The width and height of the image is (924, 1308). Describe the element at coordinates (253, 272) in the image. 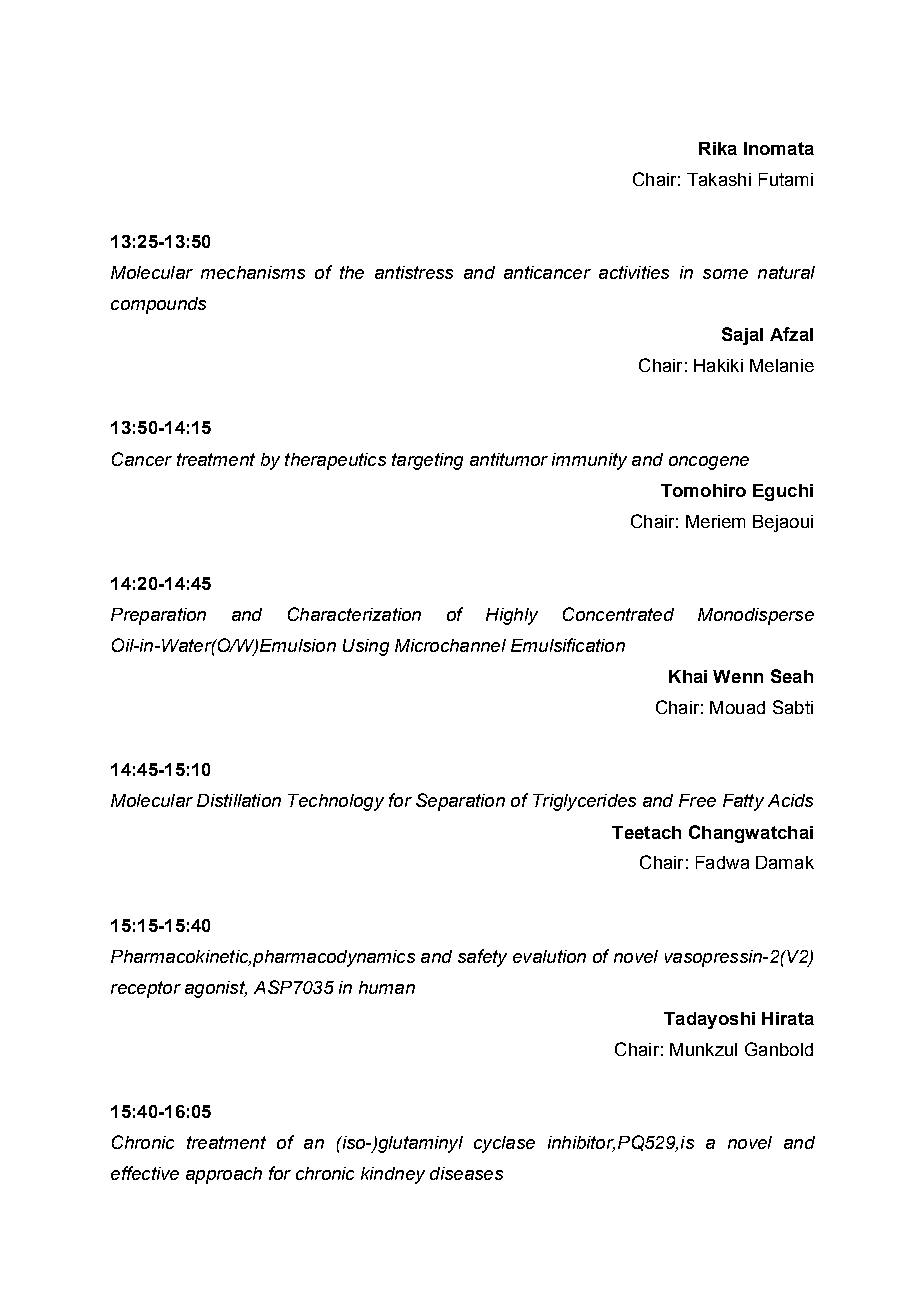

I see `mechanisms` at that location.
